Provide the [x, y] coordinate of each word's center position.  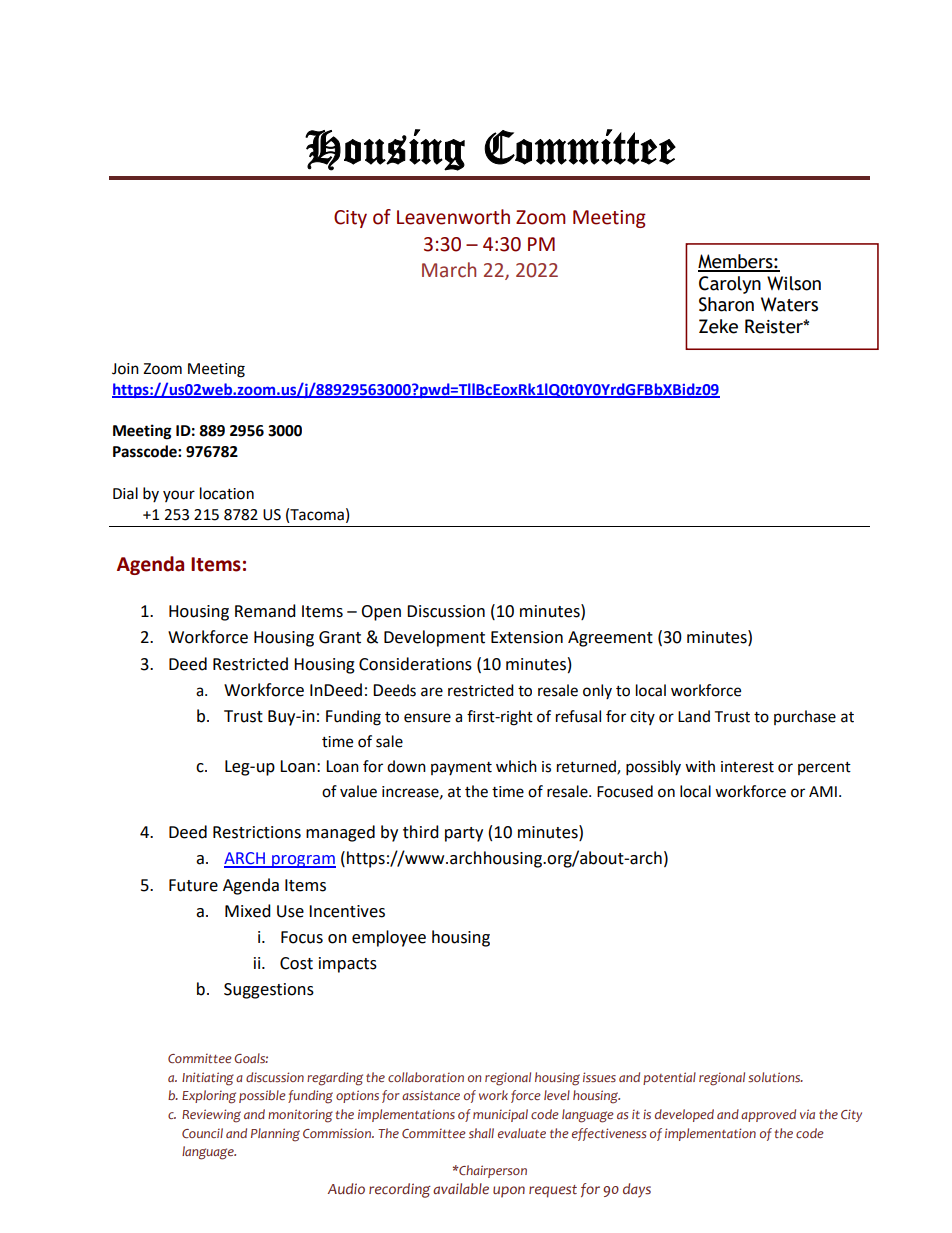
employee [389, 938]
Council [202, 1133]
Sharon [726, 304]
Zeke [718, 326]
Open [381, 613]
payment [461, 768]
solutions [775, 1077]
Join [125, 369]
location [227, 493]
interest [747, 767]
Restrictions [257, 832]
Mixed [248, 911]
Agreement [610, 639]
